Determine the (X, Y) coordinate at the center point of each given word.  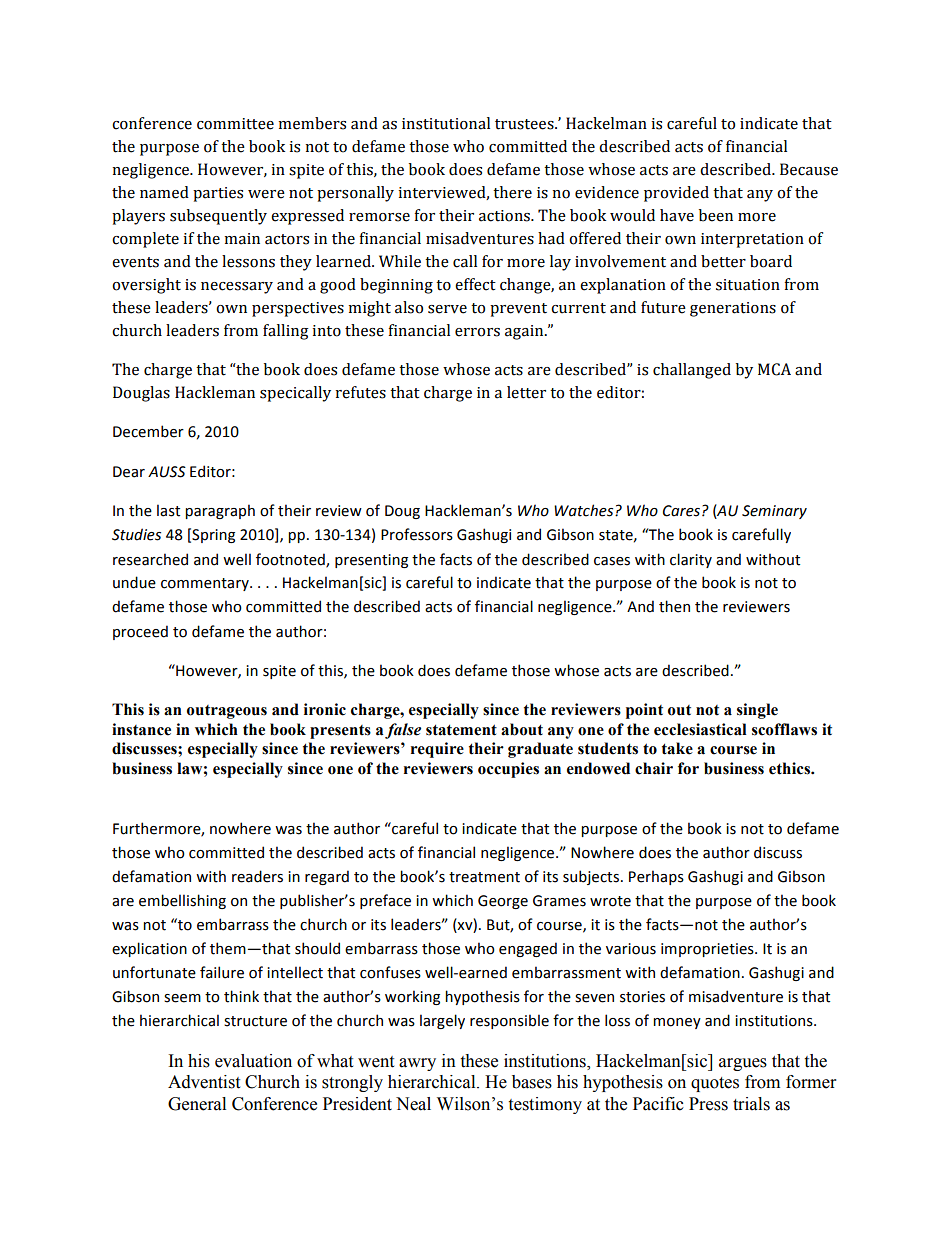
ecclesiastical (700, 729)
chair (654, 768)
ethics (790, 768)
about (522, 729)
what (335, 1061)
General (197, 1104)
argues (743, 1064)
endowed (598, 768)
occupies (508, 770)
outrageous (227, 712)
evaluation (253, 1061)
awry (417, 1064)
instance (141, 729)
